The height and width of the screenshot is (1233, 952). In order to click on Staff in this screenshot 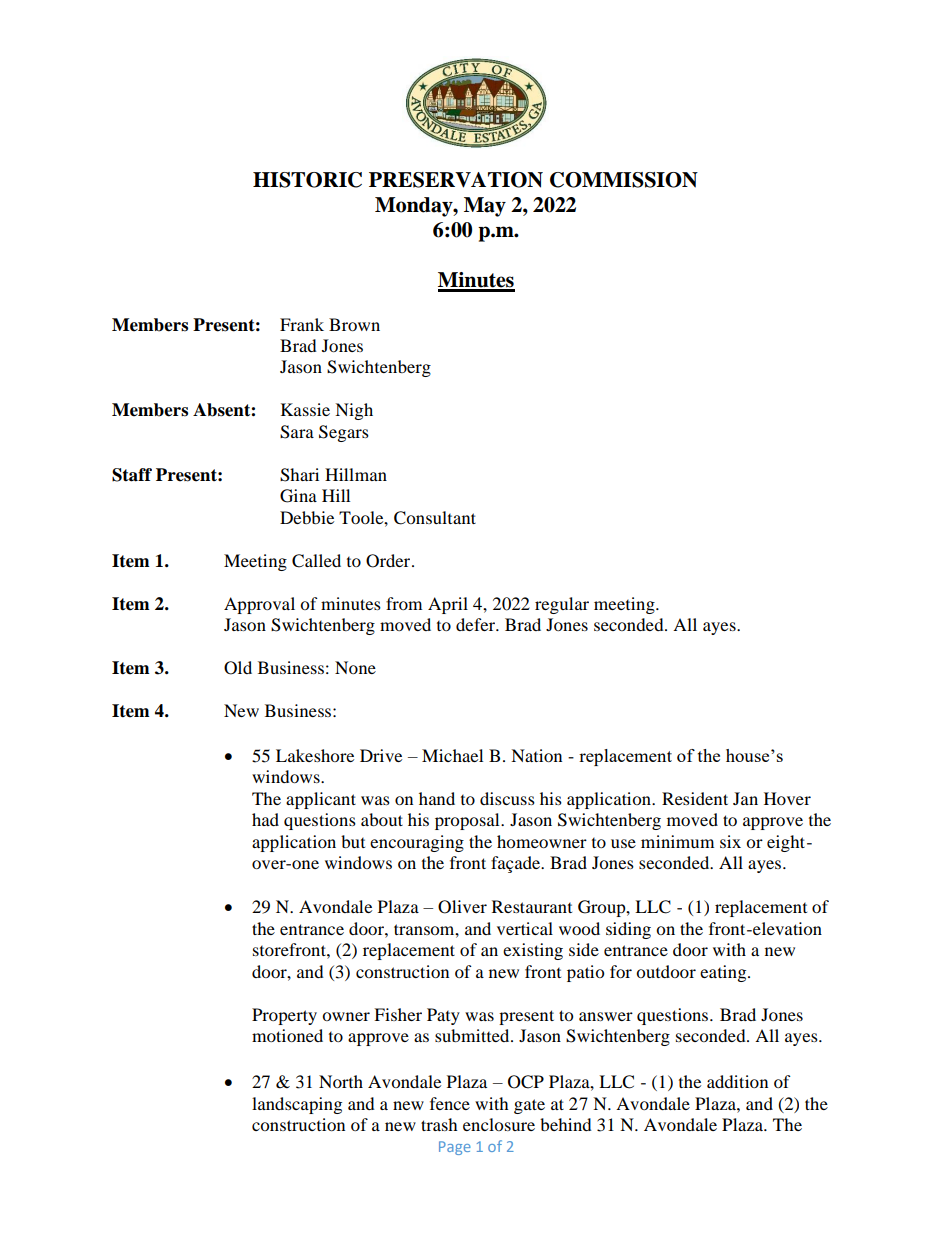, I will do `click(132, 475)`.
